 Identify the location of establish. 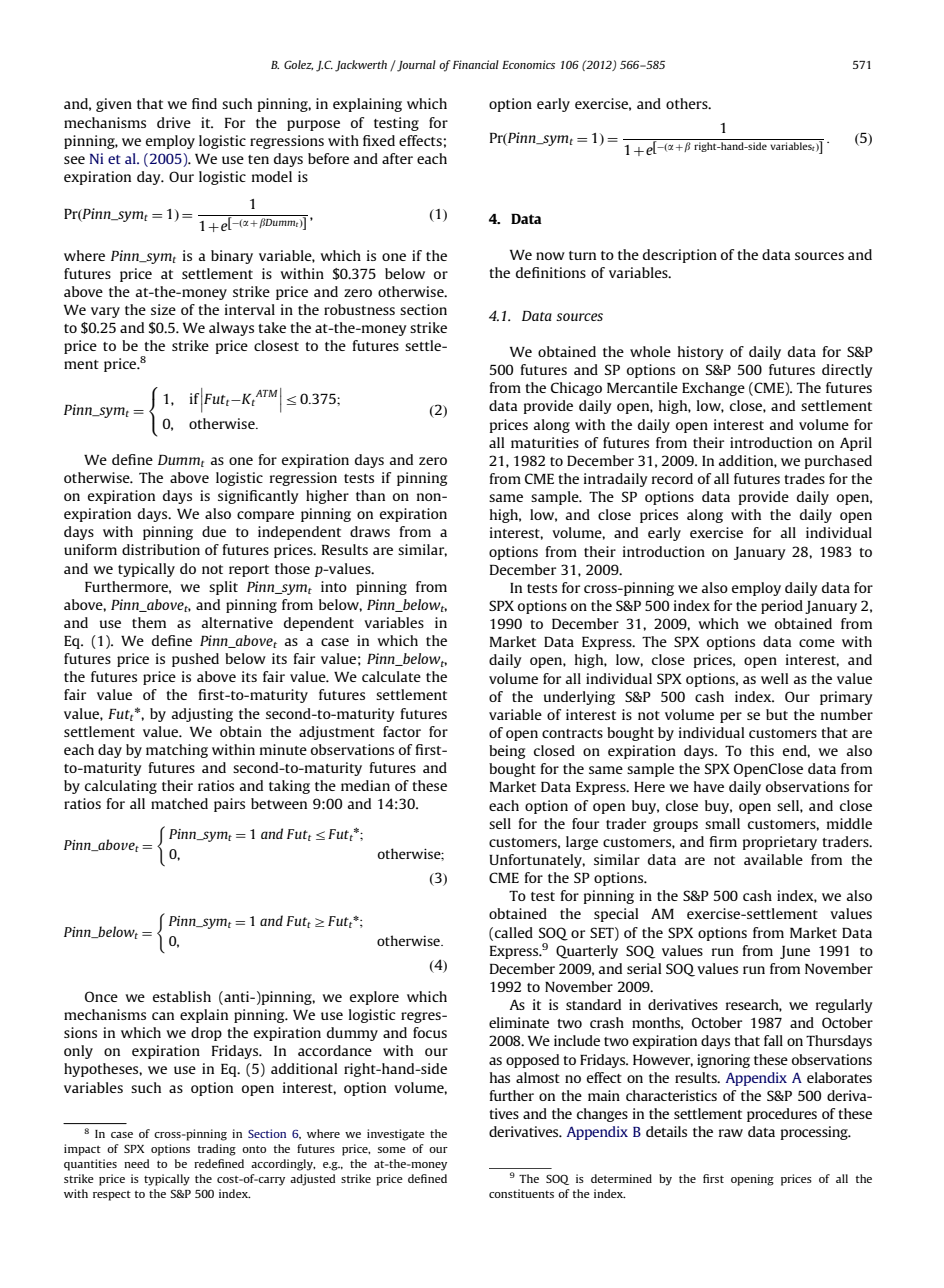
(182, 996).
